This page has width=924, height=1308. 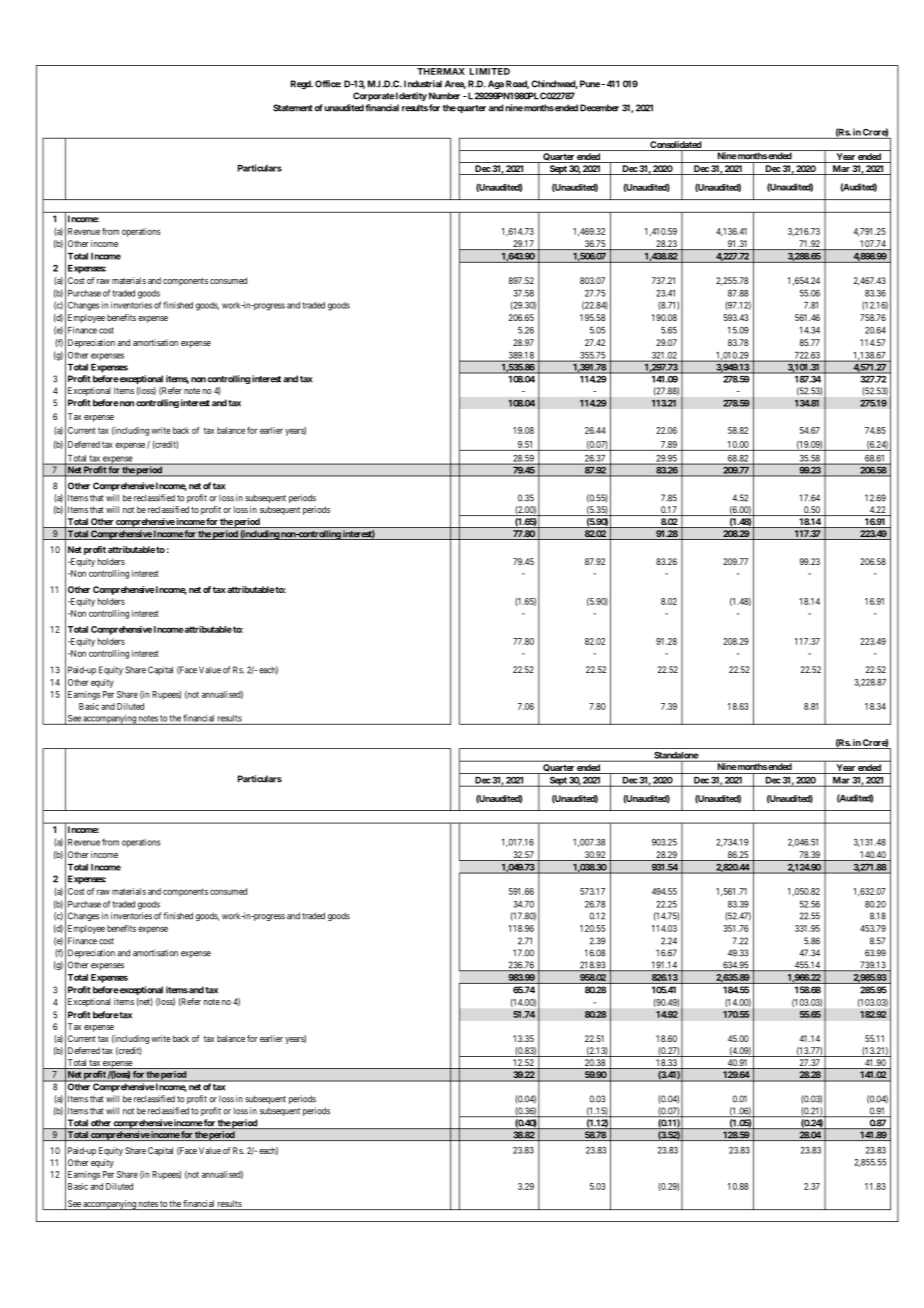 I want to click on Pune, so click(x=590, y=84).
